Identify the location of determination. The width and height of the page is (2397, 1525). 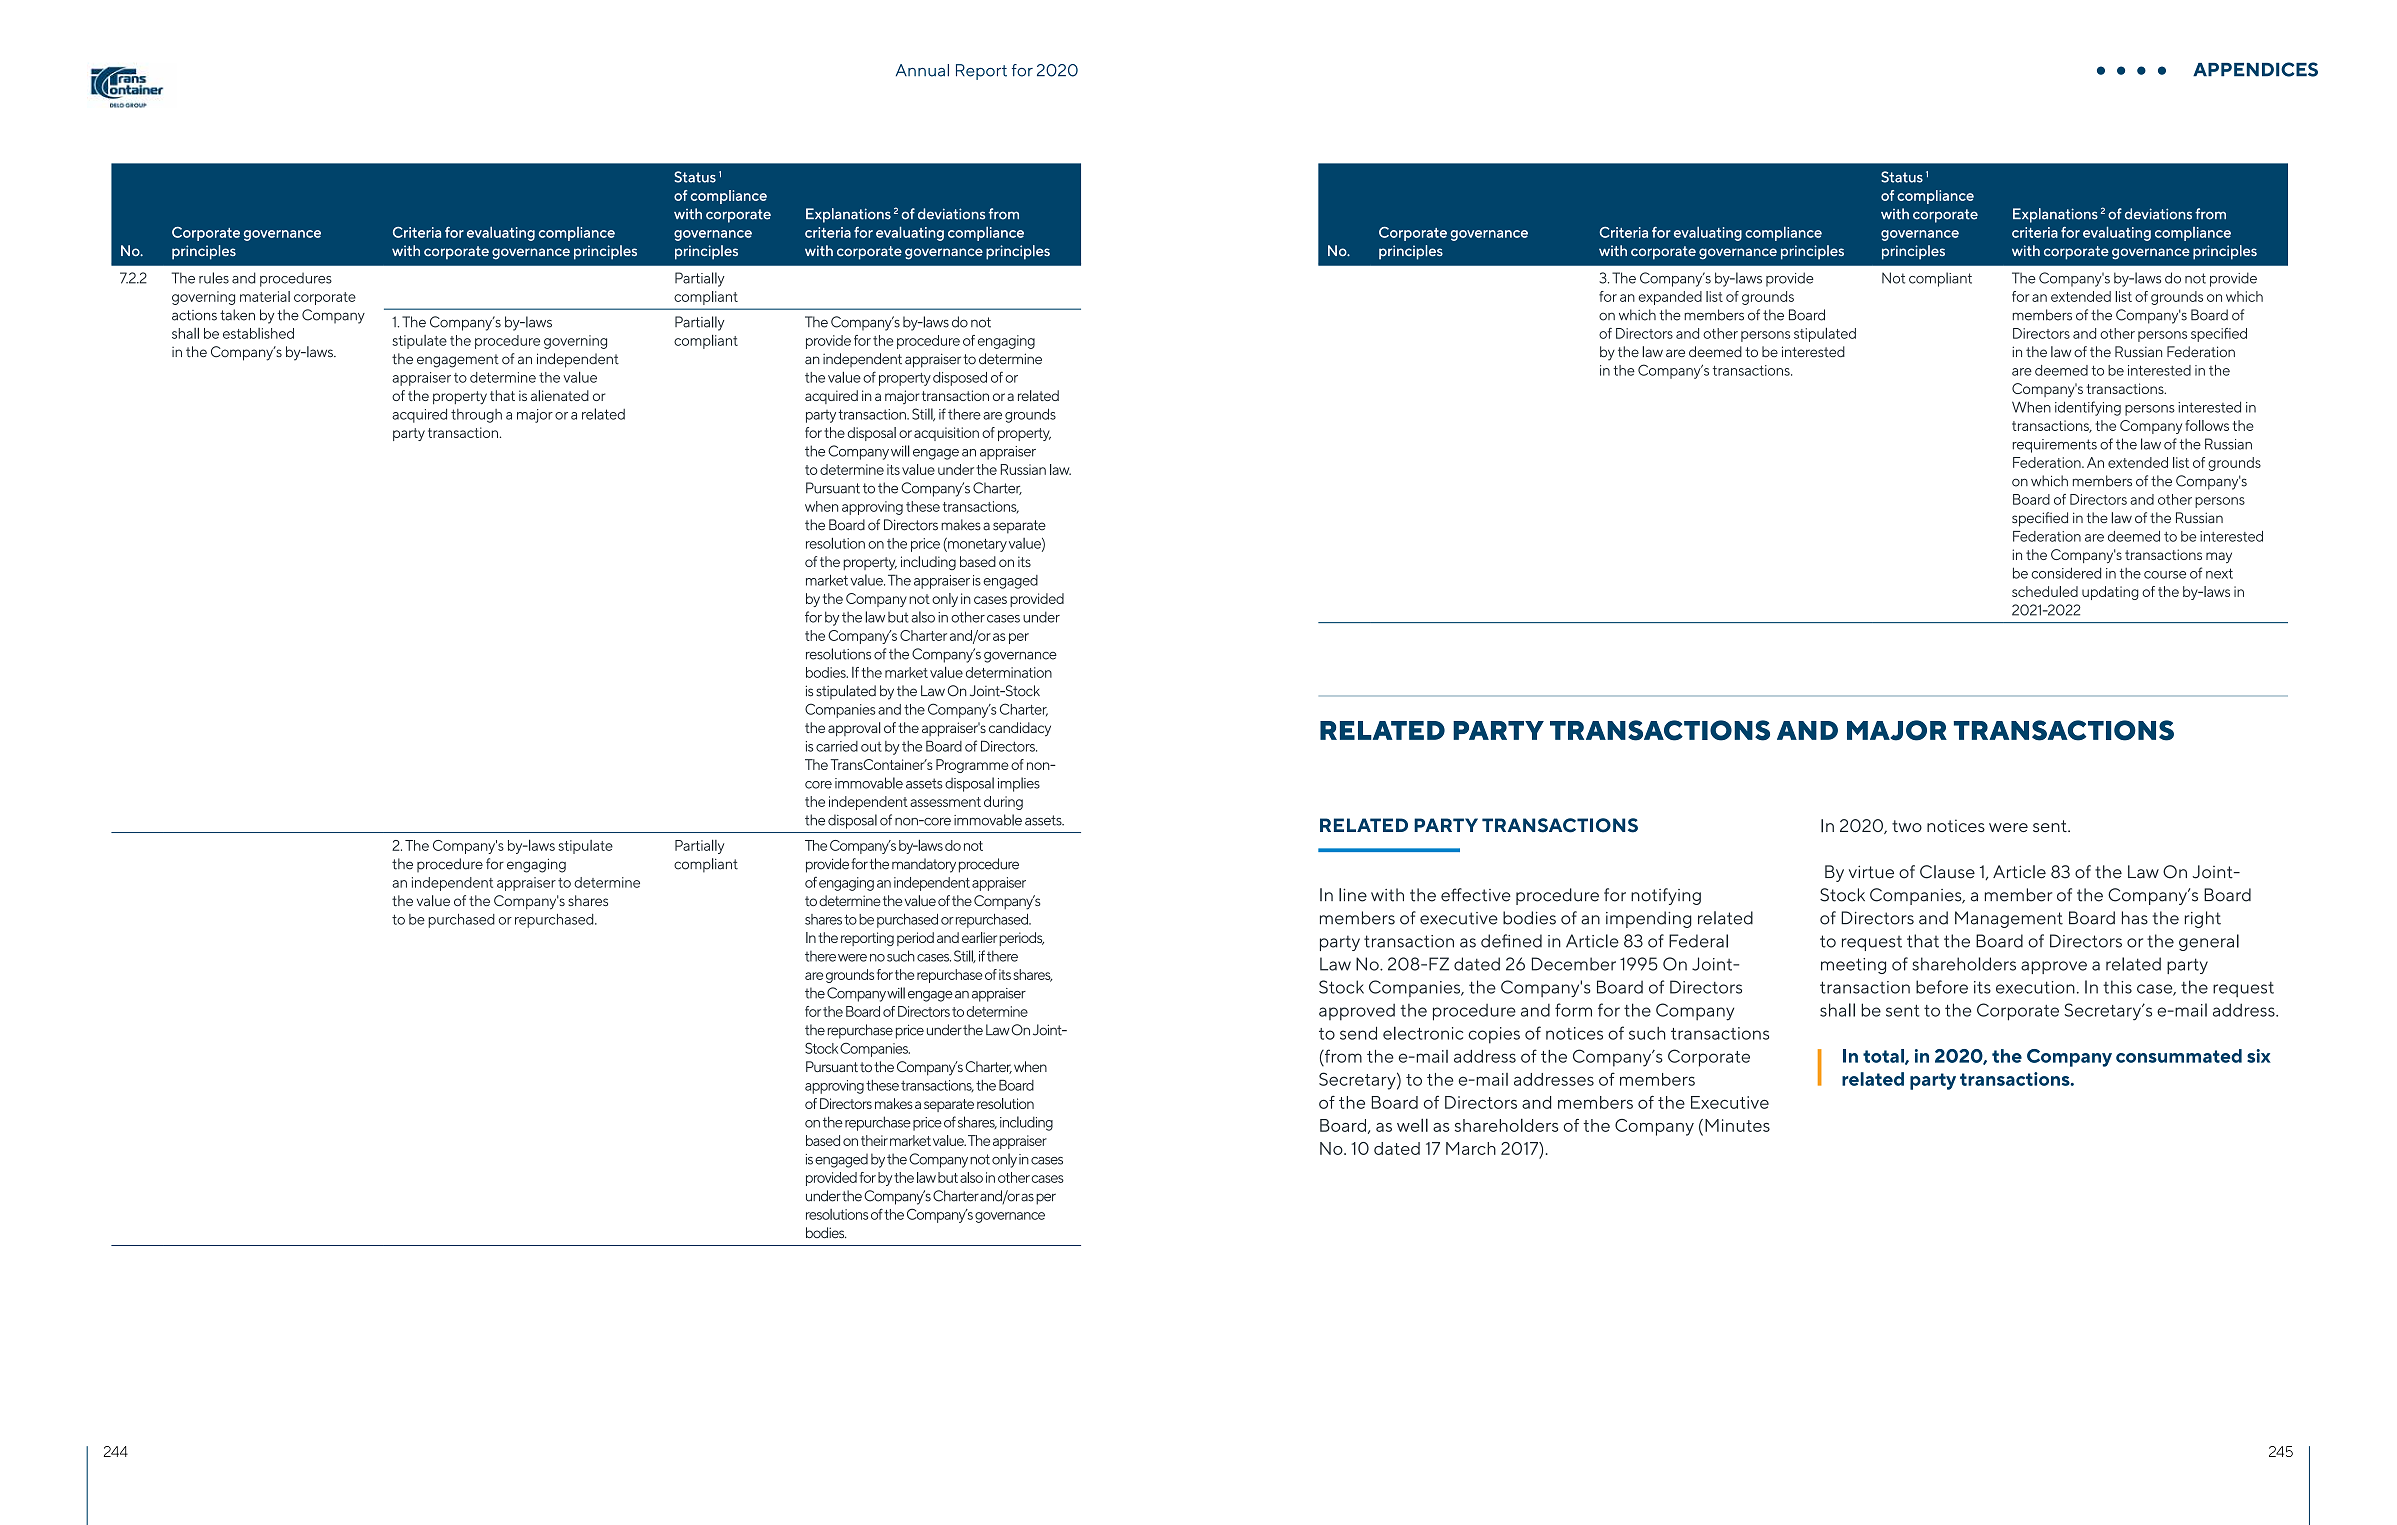
(1009, 672).
